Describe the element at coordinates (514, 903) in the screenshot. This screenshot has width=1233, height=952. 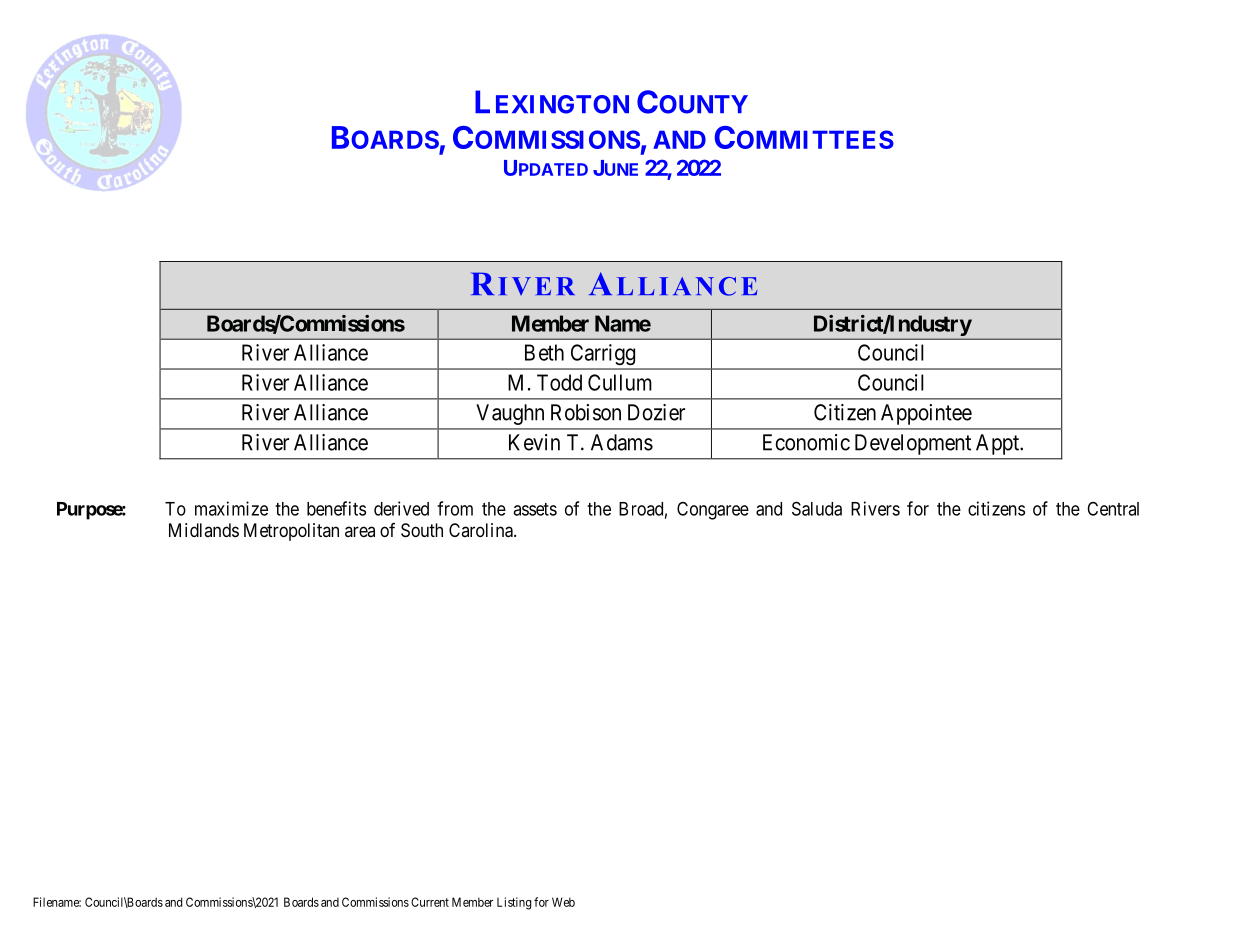
I see `Listing` at that location.
